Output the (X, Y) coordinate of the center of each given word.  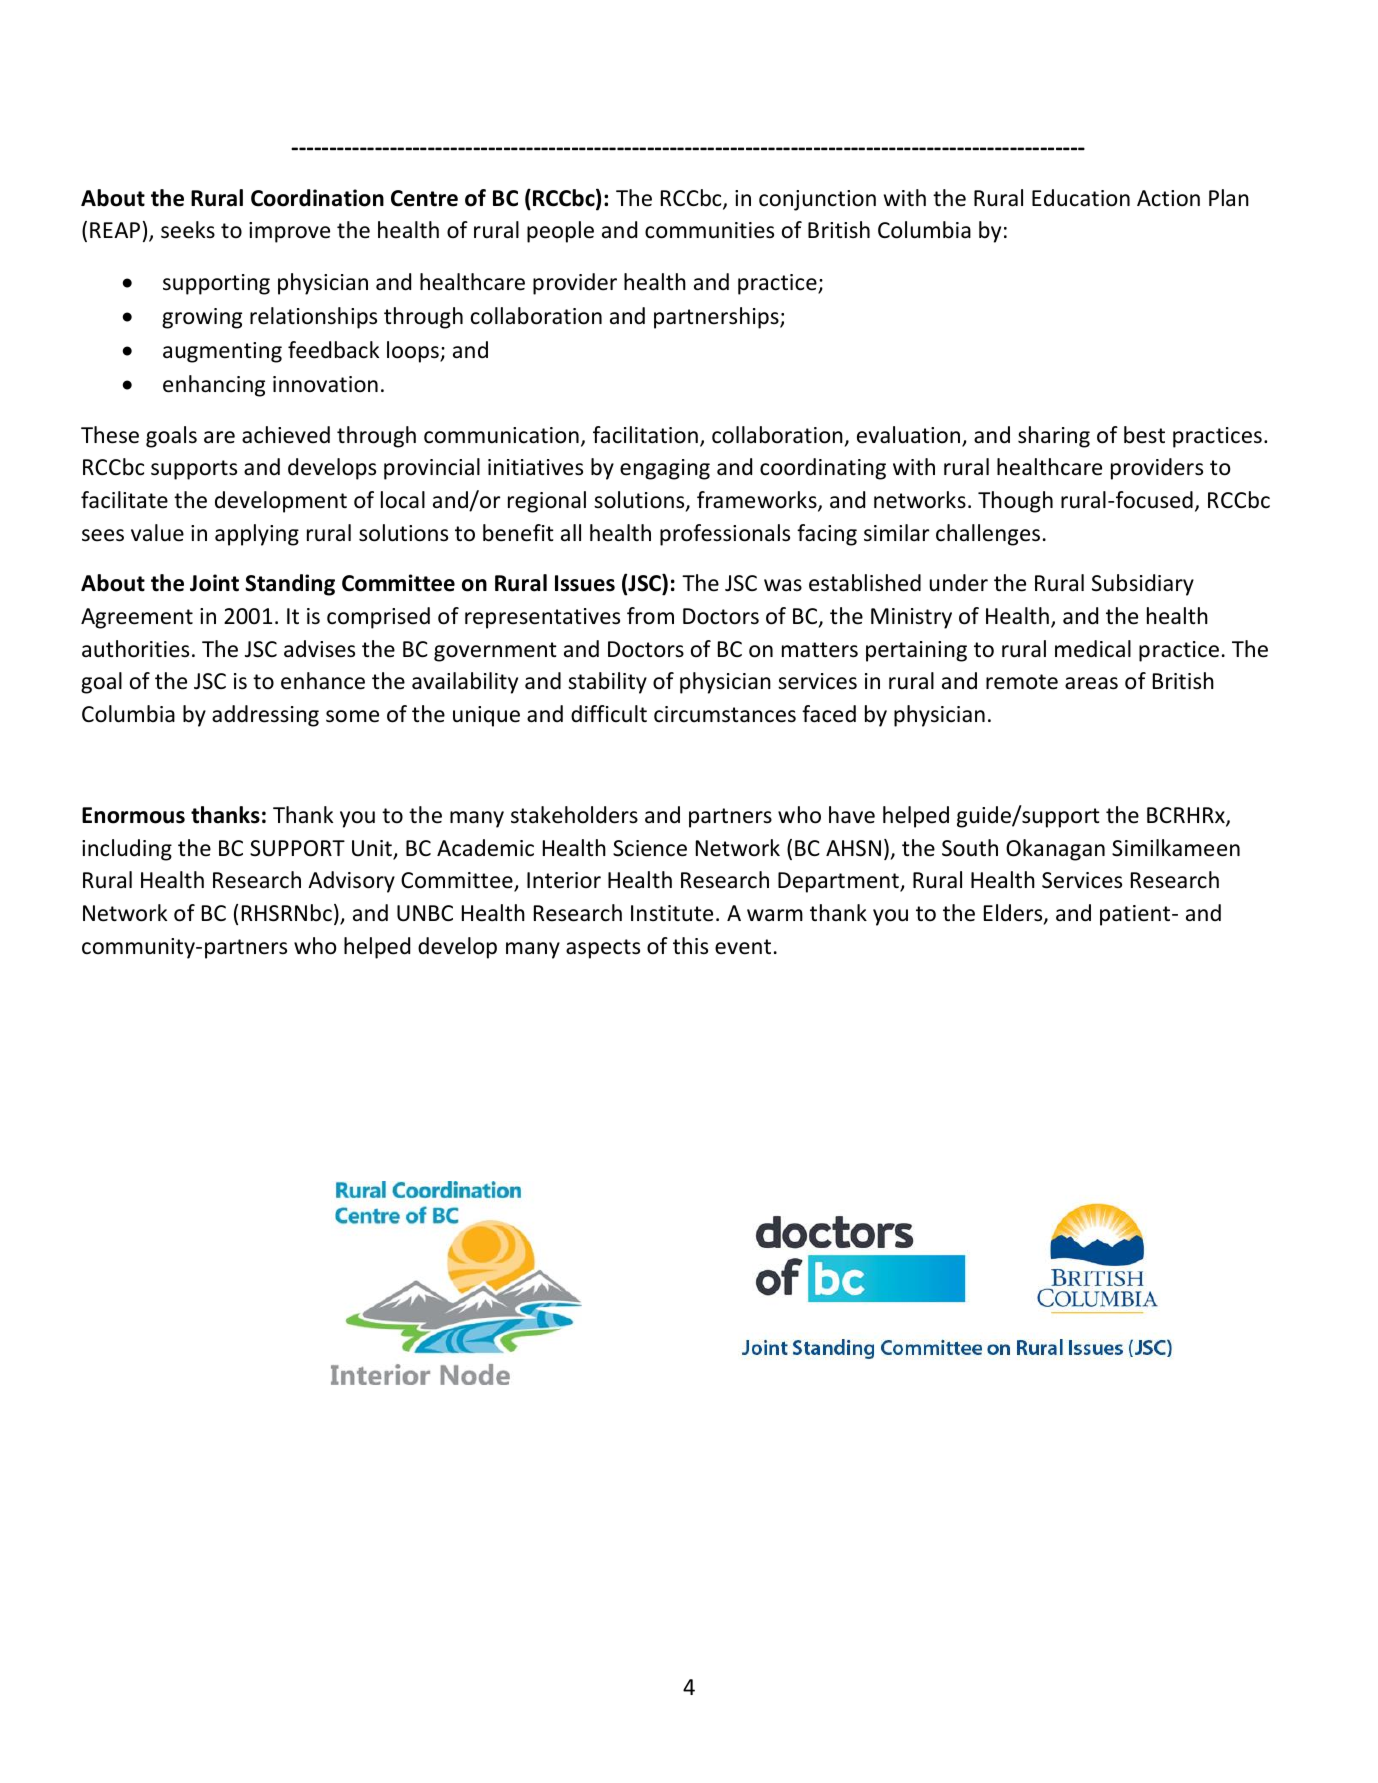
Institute (672, 913)
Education (1081, 198)
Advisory (351, 882)
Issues (585, 583)
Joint (214, 583)
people (560, 232)
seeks (188, 230)
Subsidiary (1143, 585)
